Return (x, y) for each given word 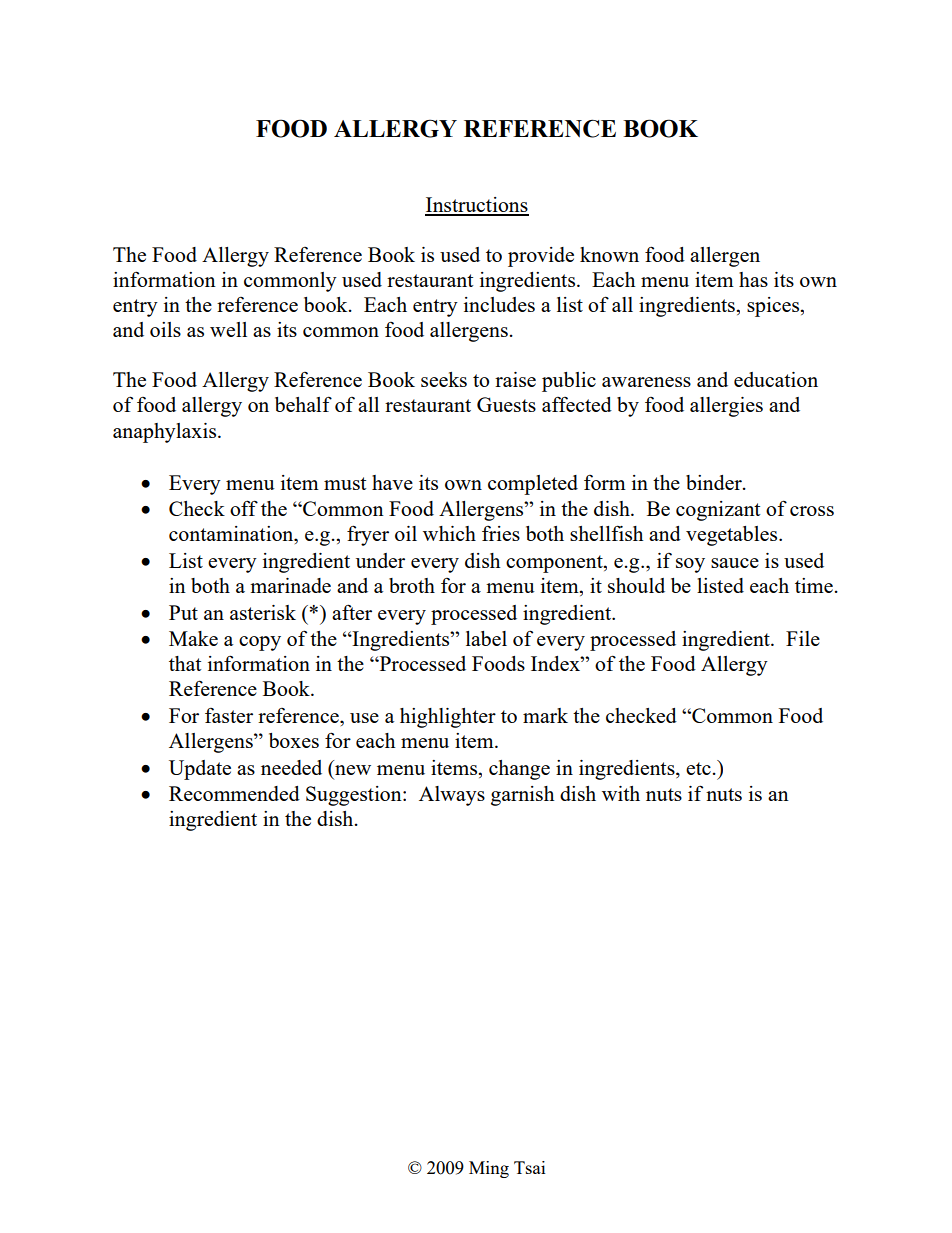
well (228, 329)
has (753, 279)
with (621, 793)
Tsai (529, 1167)
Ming (489, 1169)
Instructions (477, 206)
